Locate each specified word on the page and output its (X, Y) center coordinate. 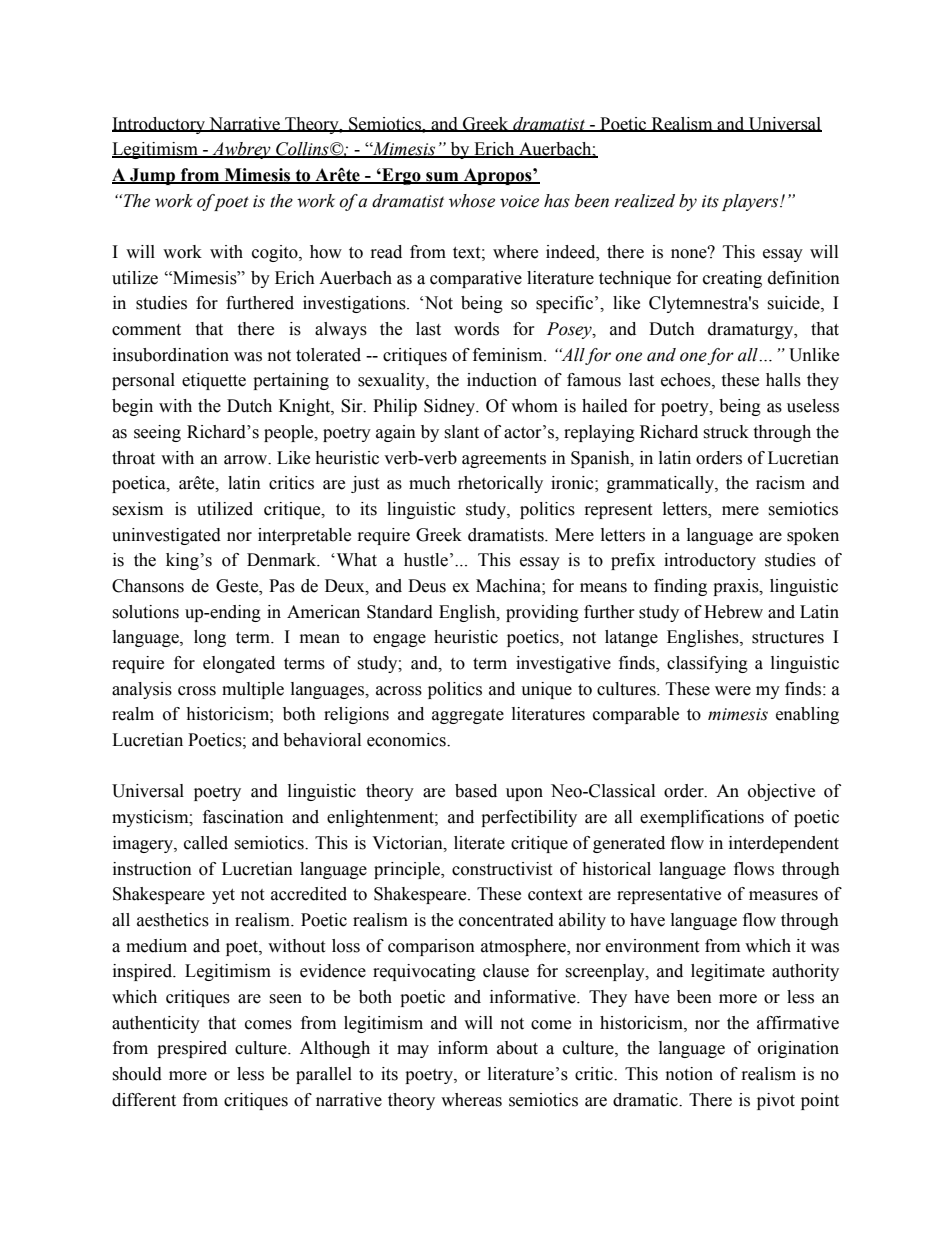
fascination (243, 817)
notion (689, 1074)
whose (472, 201)
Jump (152, 176)
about (517, 1048)
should (137, 1074)
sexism (137, 509)
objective (781, 792)
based (476, 791)
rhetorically (500, 484)
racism (780, 483)
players (751, 202)
